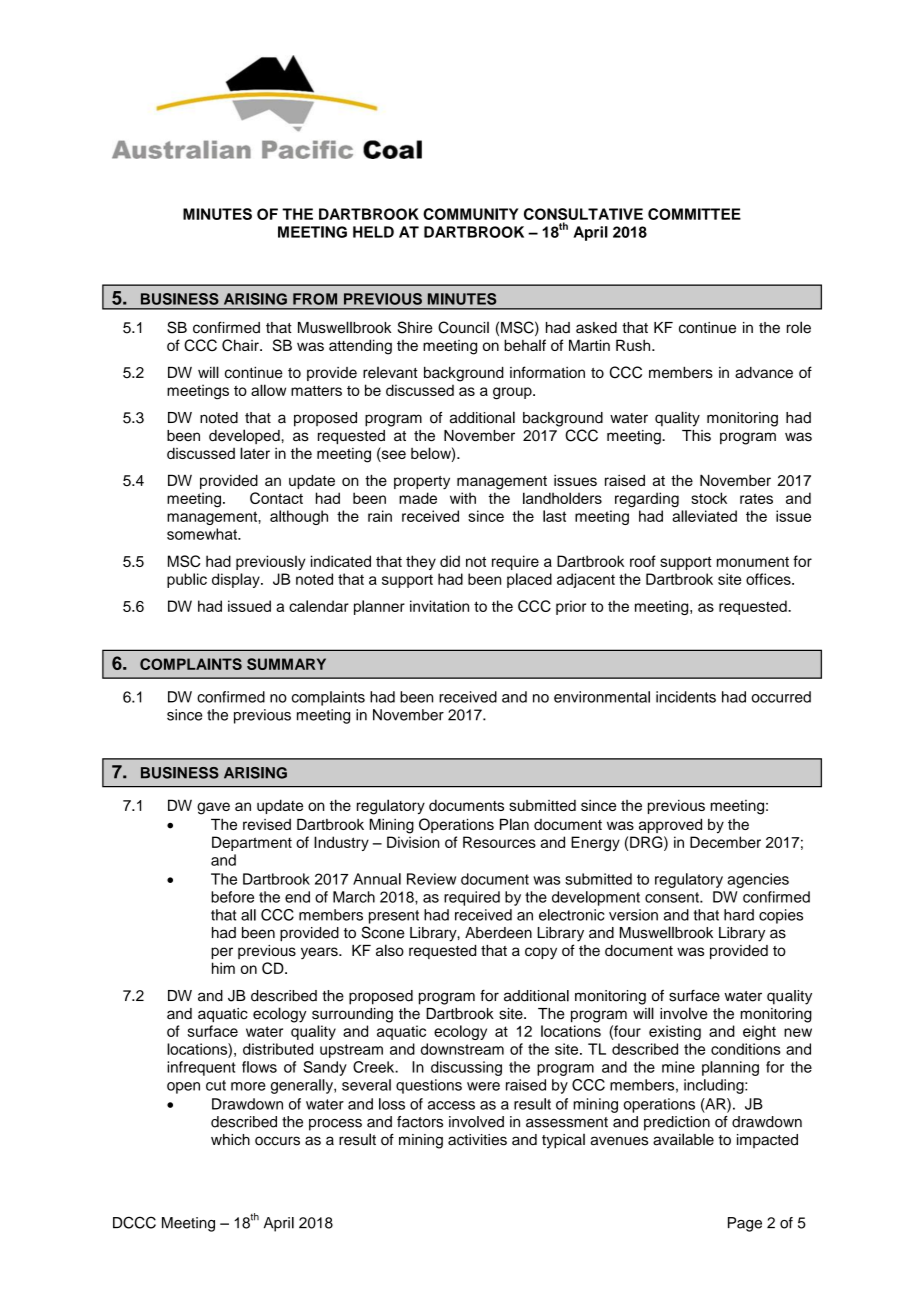 The height and width of the screenshot is (1308, 924). Describe the element at coordinates (315, 299) in the screenshot. I see `FROM` at that location.
